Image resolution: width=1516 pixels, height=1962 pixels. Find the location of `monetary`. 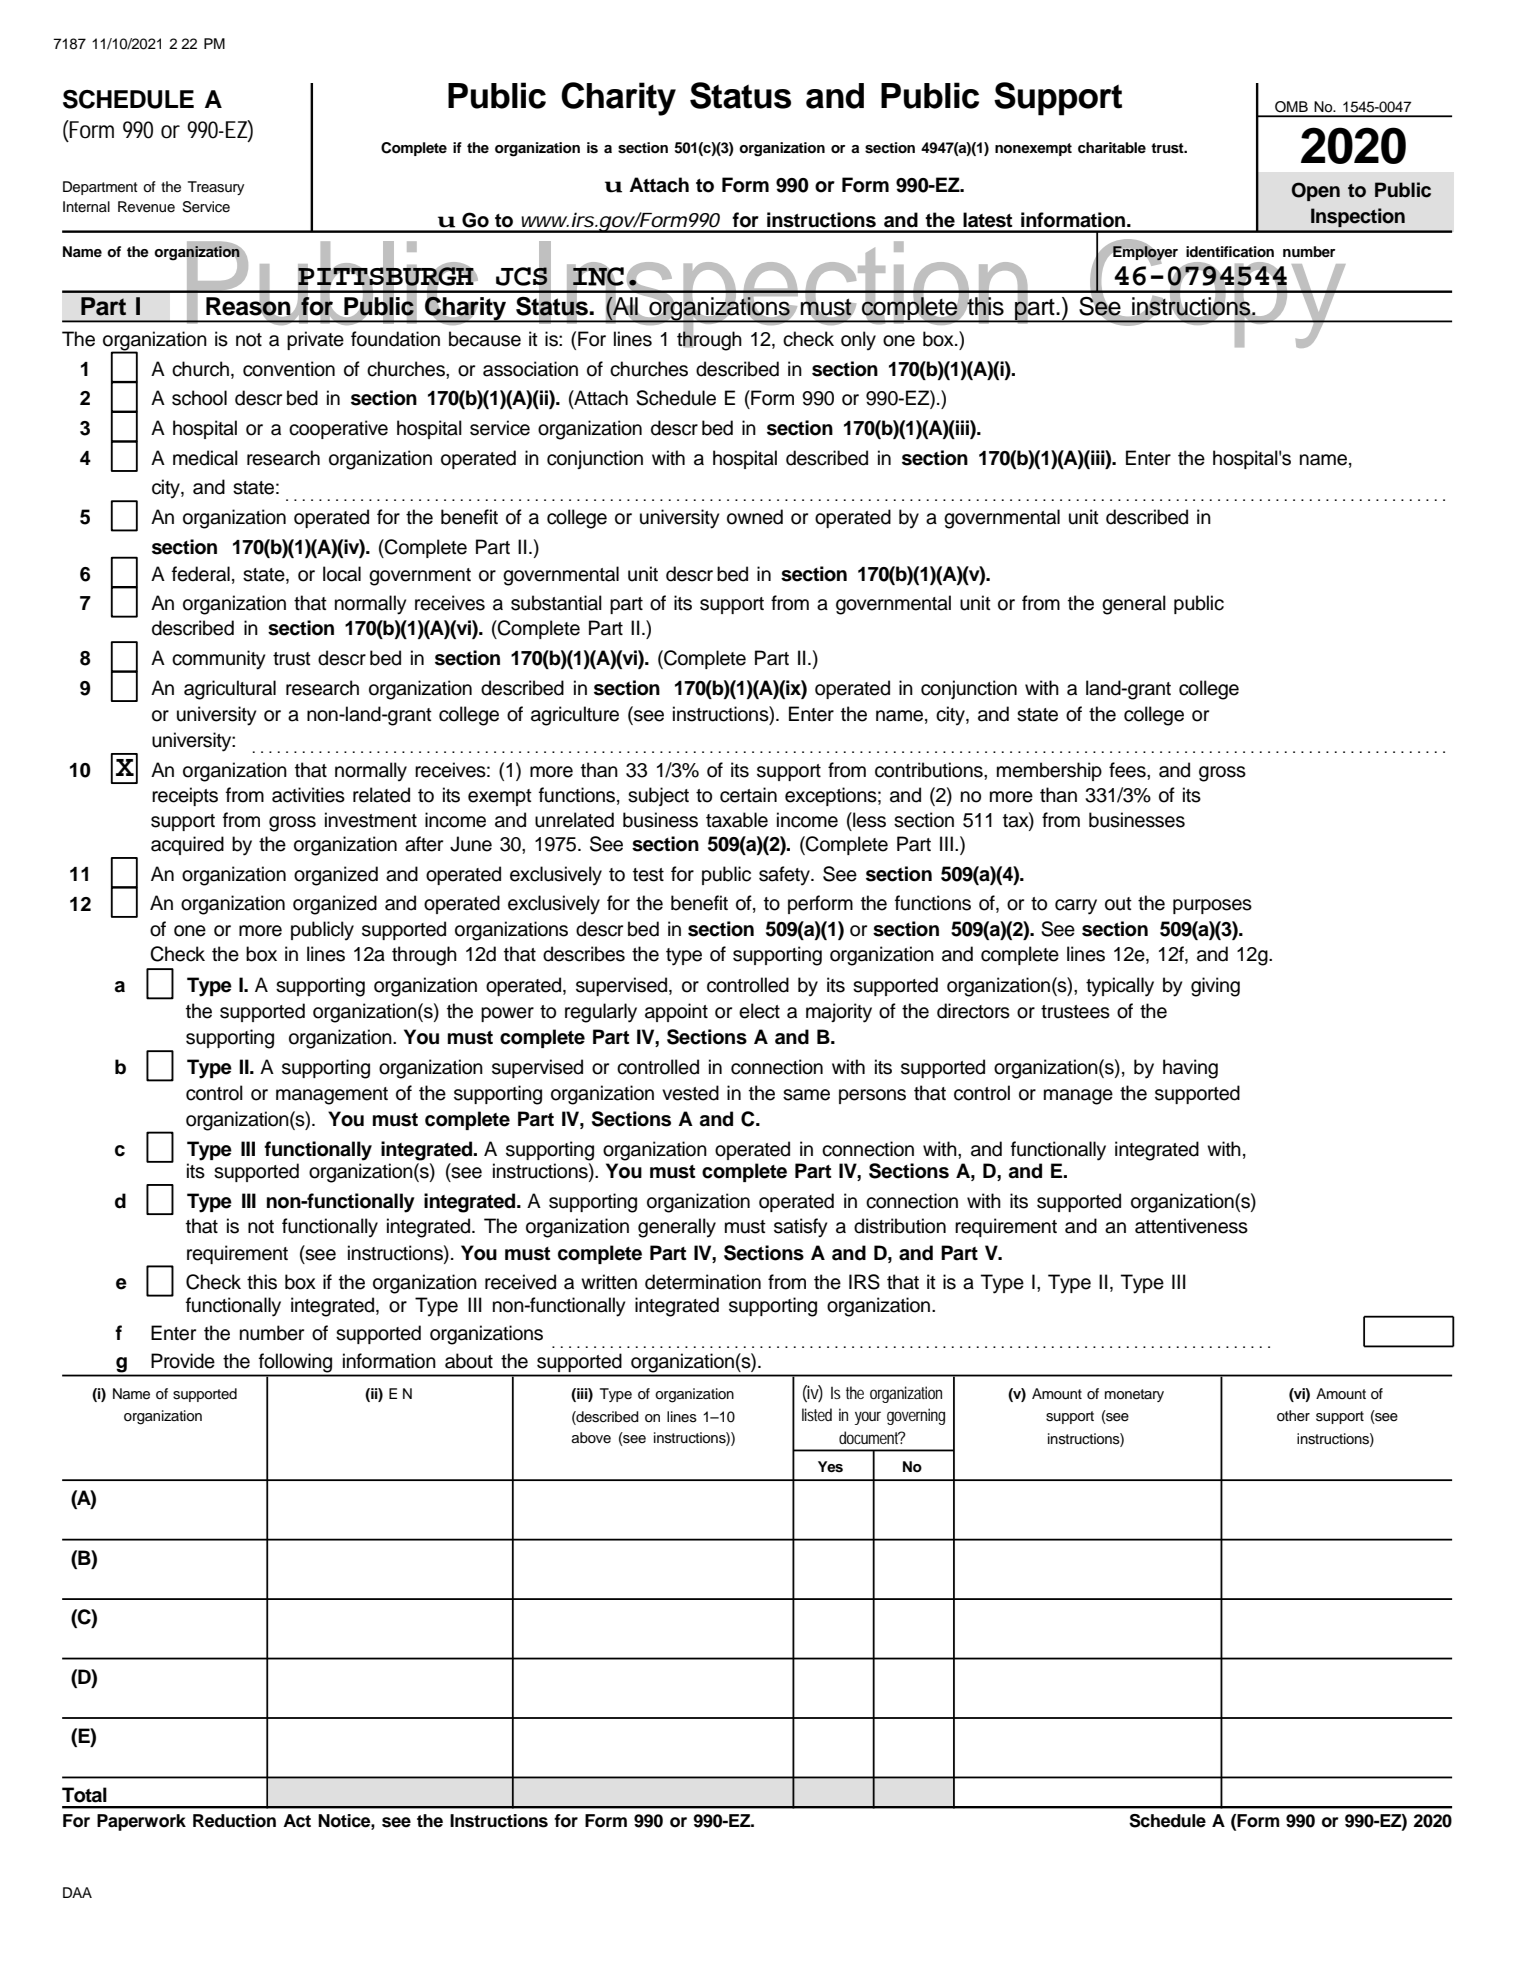

monetary is located at coordinates (1134, 1395).
